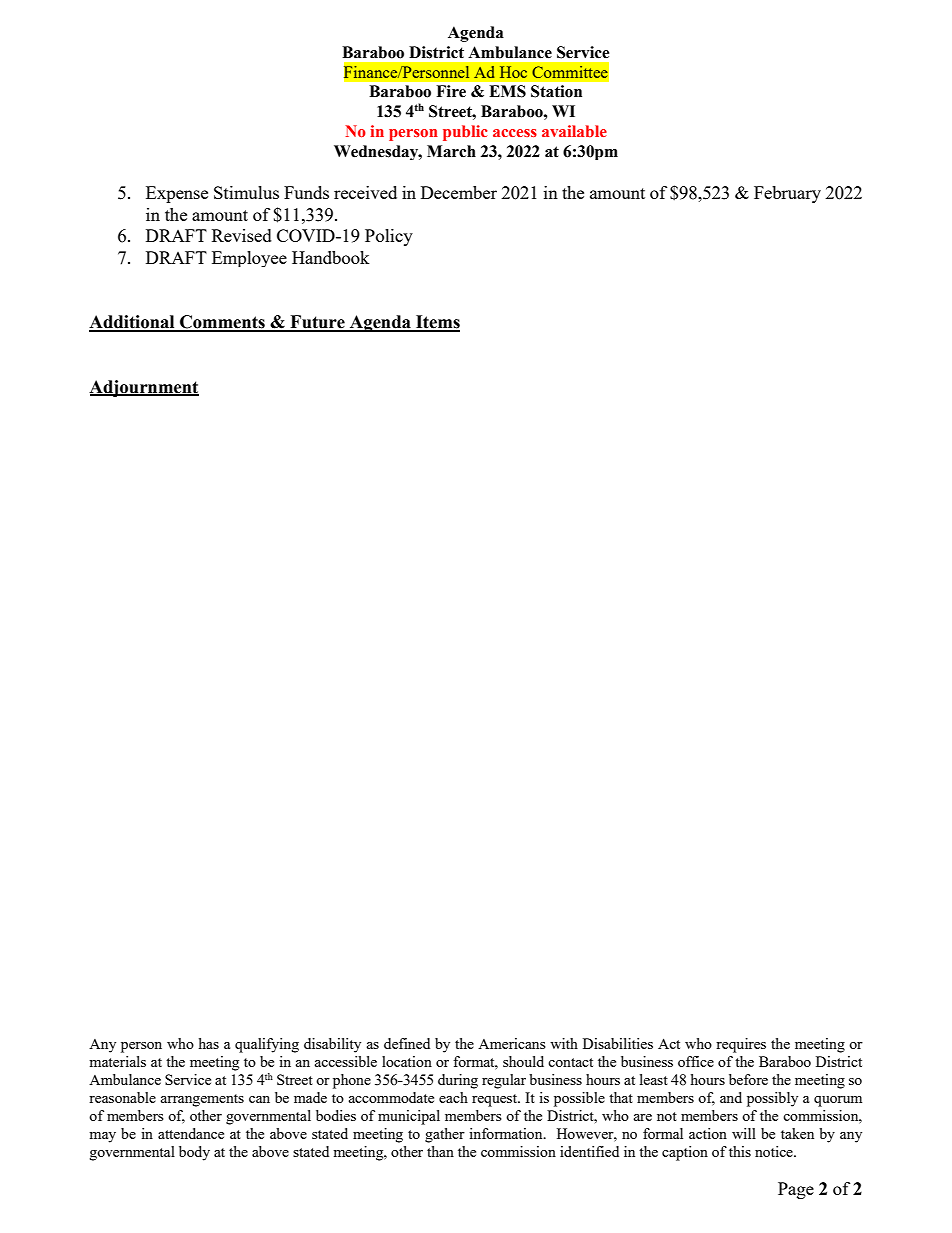 The image size is (952, 1233). Describe the element at coordinates (177, 194) in the screenshot. I see `Expense` at that location.
